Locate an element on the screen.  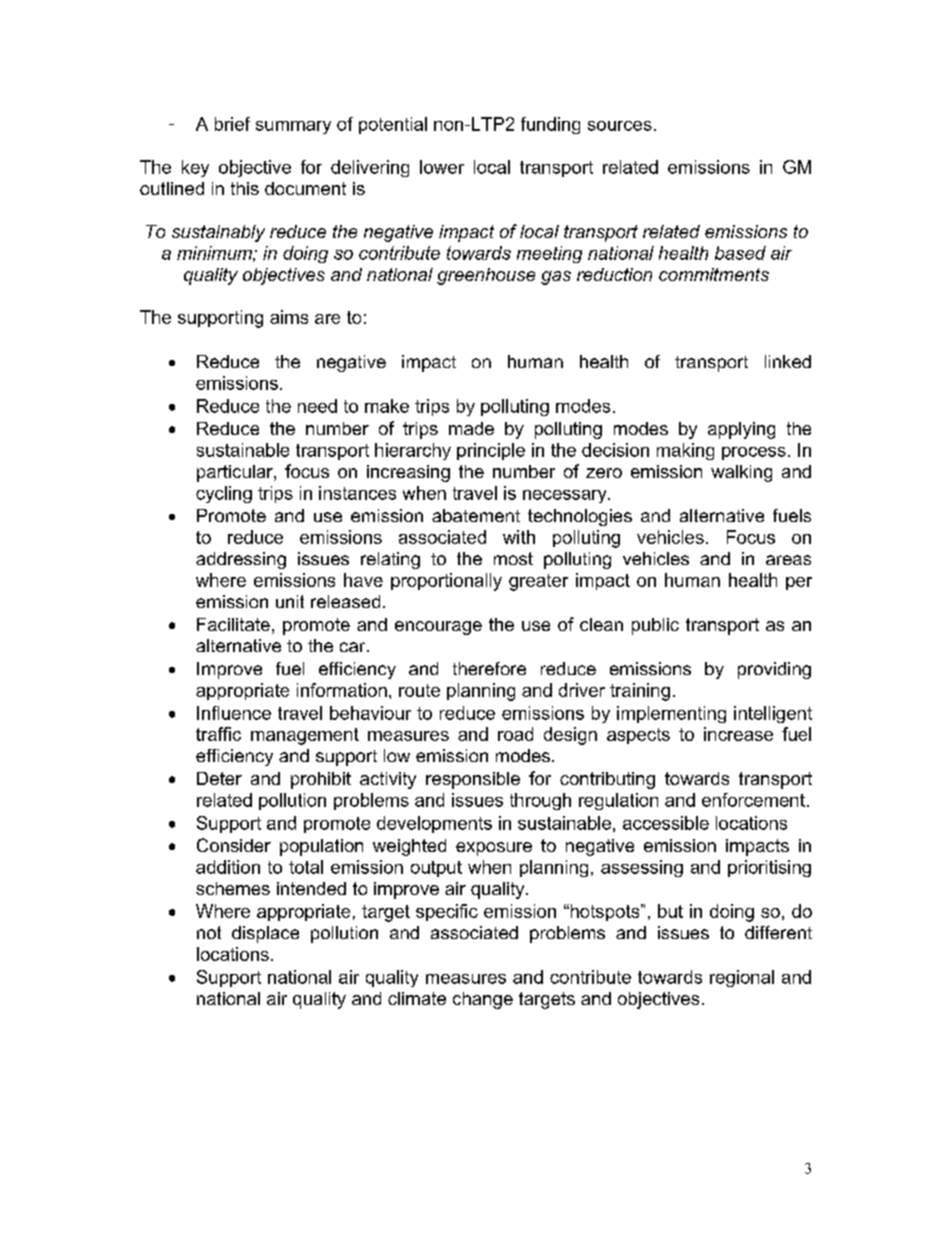
displace is located at coordinates (265, 934).
